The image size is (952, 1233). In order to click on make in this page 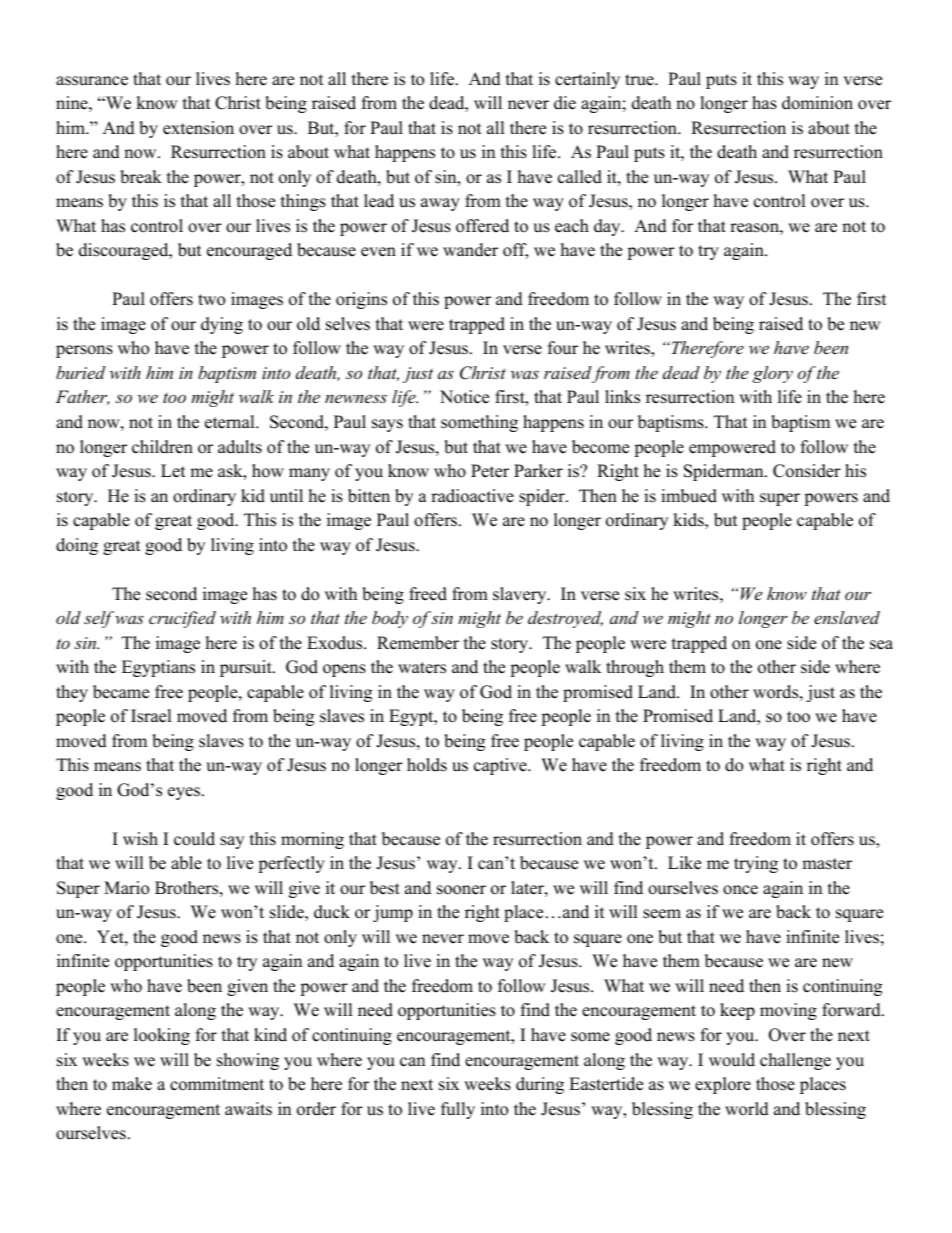, I will do `click(132, 1084)`.
